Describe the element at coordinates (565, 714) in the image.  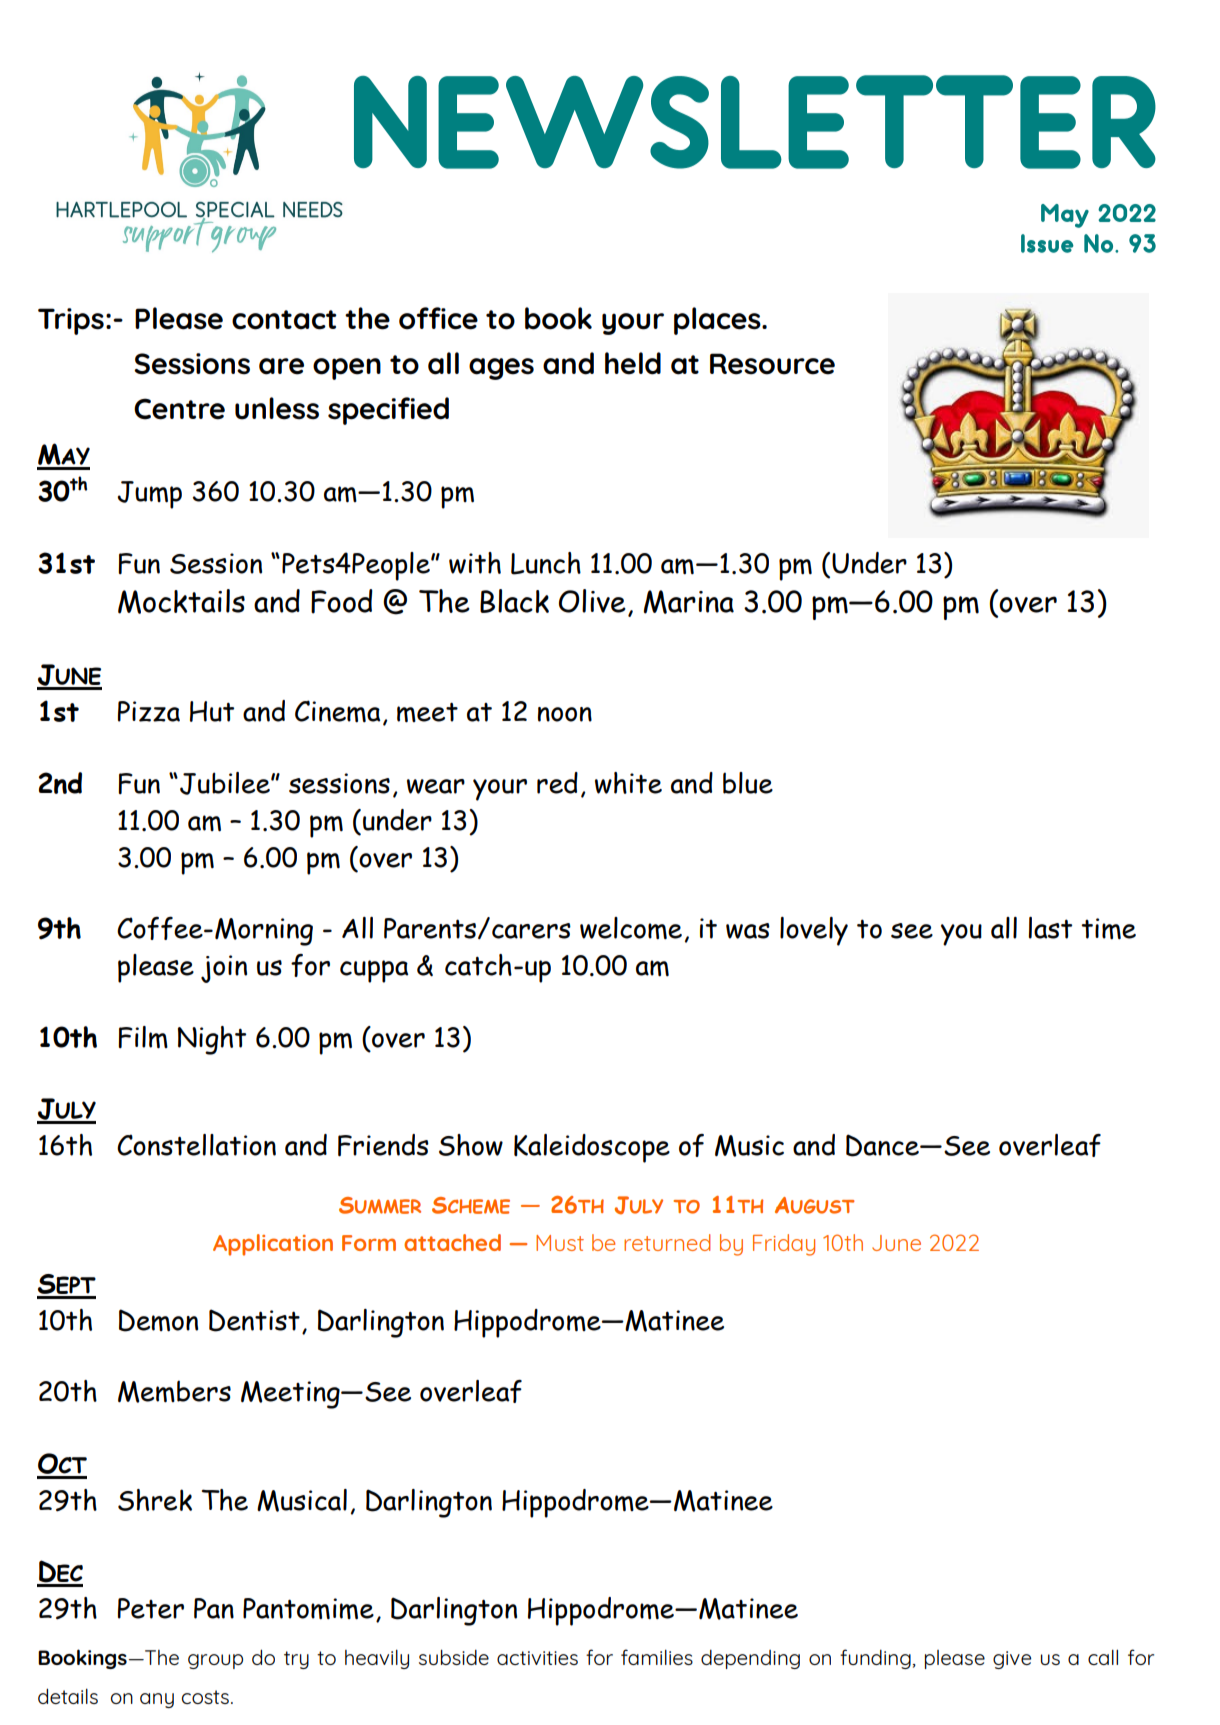
I see `noon` at that location.
